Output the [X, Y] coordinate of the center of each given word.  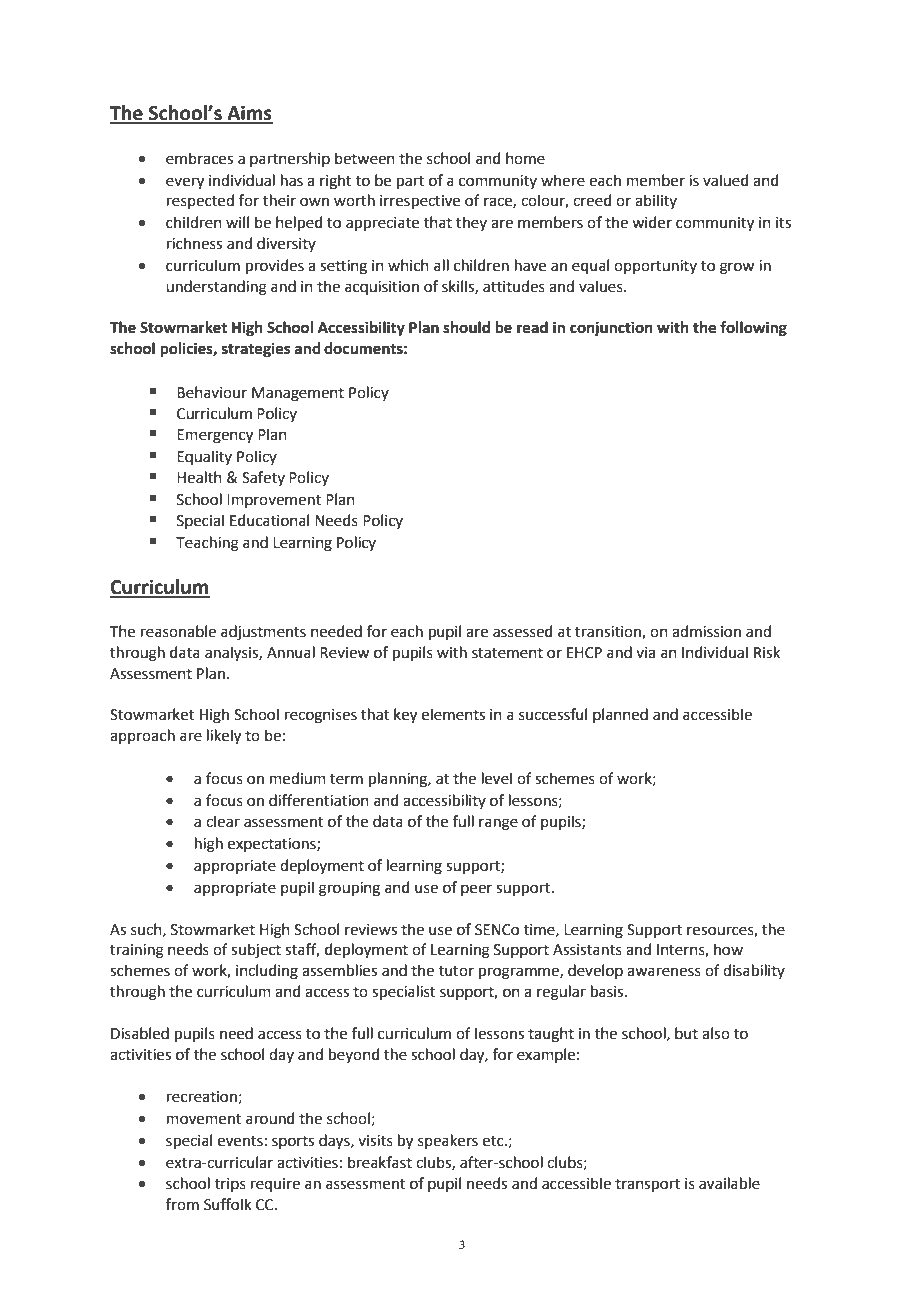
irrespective [420, 202]
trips [230, 1185]
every [185, 183]
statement [507, 653]
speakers [448, 1141]
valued [726, 180]
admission [706, 631]
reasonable [178, 631]
